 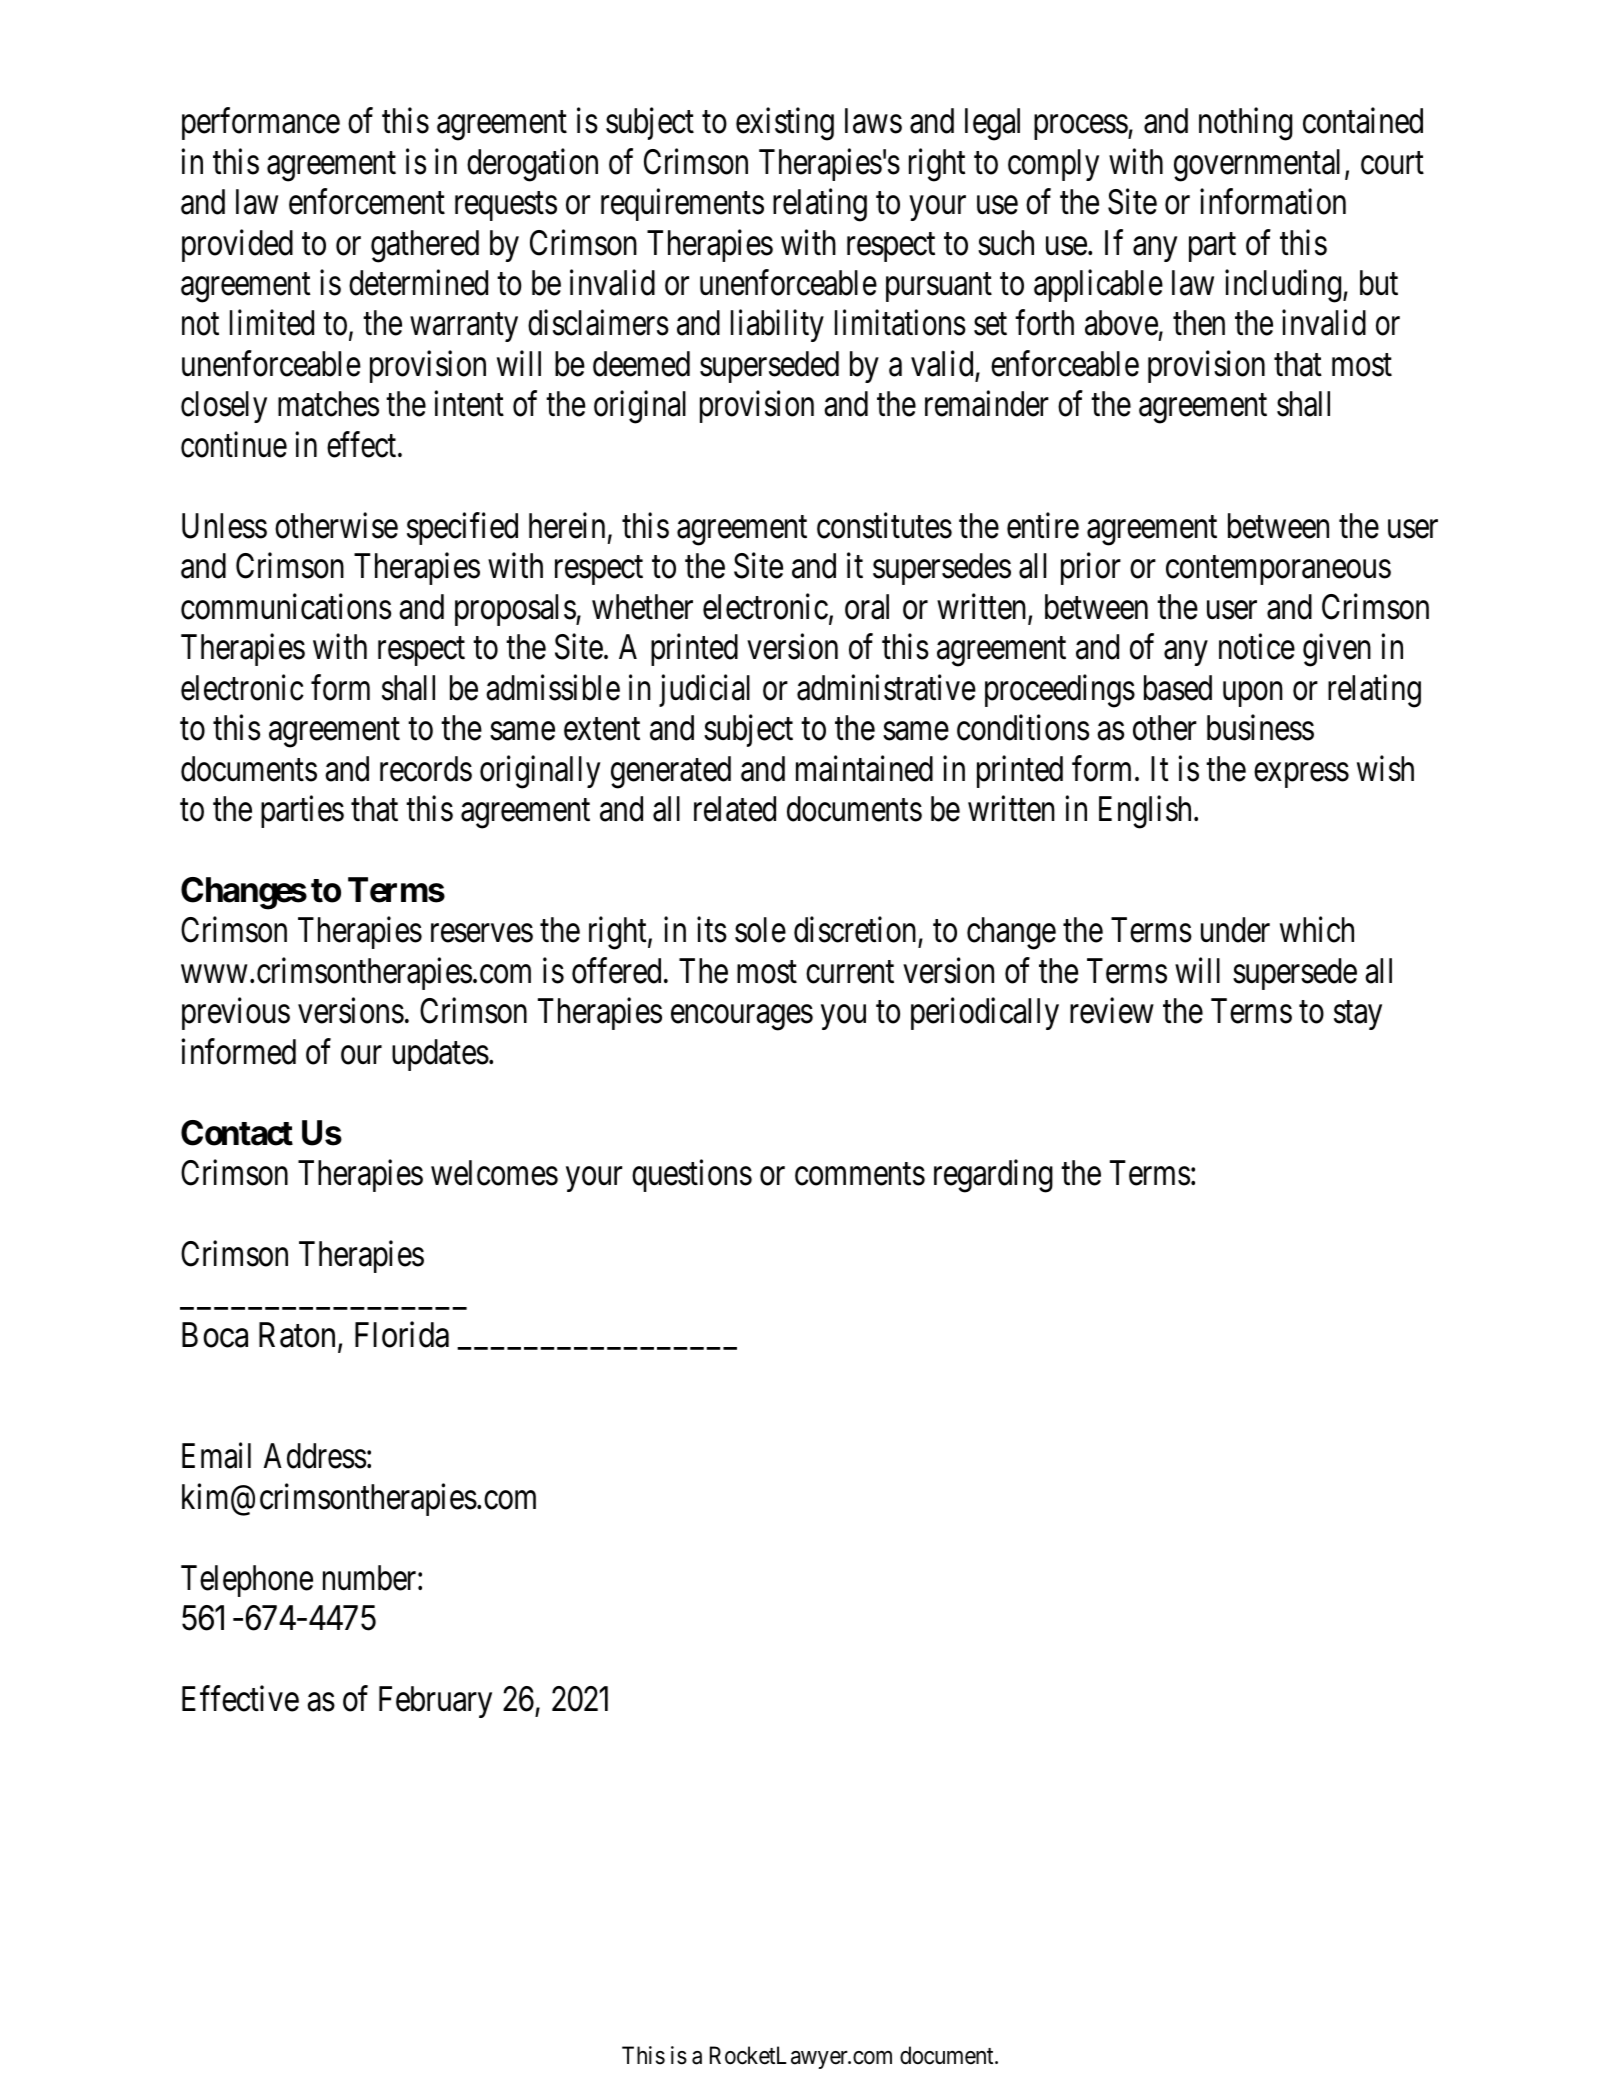 What do you see at coordinates (435, 1702) in the screenshot?
I see `February` at bounding box center [435, 1702].
